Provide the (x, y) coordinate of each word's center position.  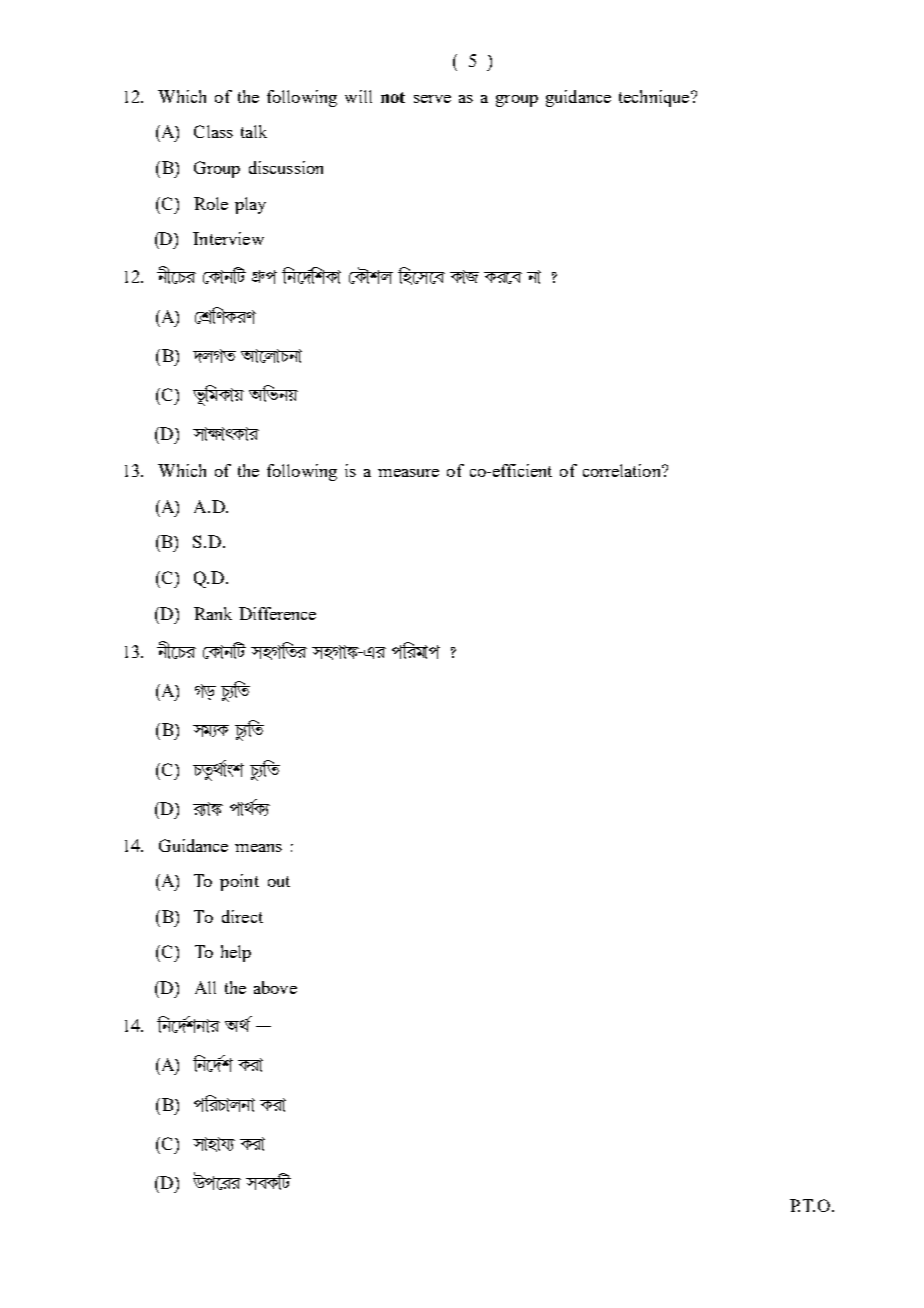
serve (432, 99)
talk (254, 131)
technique (655, 98)
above (275, 987)
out (279, 881)
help (236, 953)
